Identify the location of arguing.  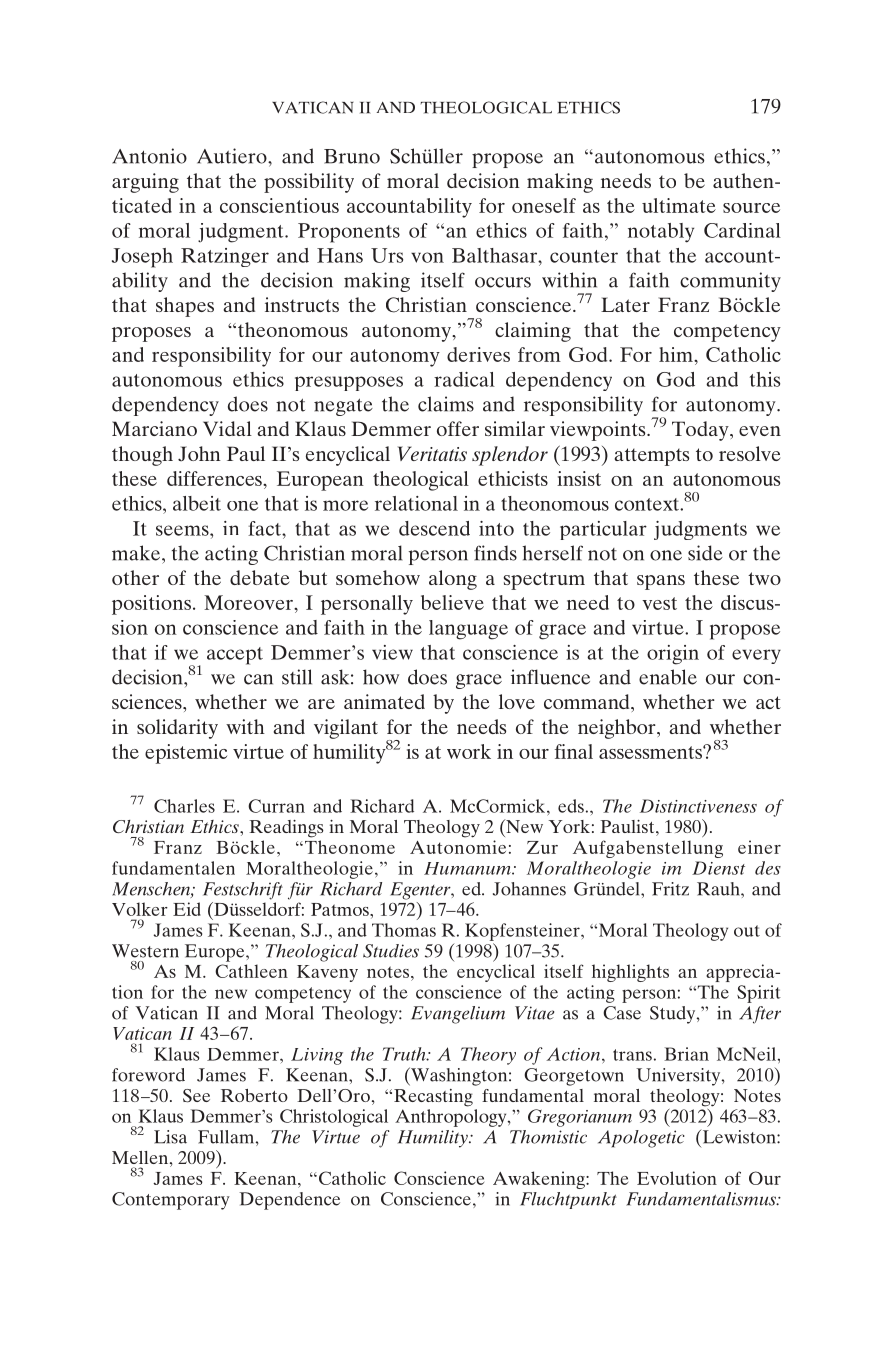
(145, 183).
